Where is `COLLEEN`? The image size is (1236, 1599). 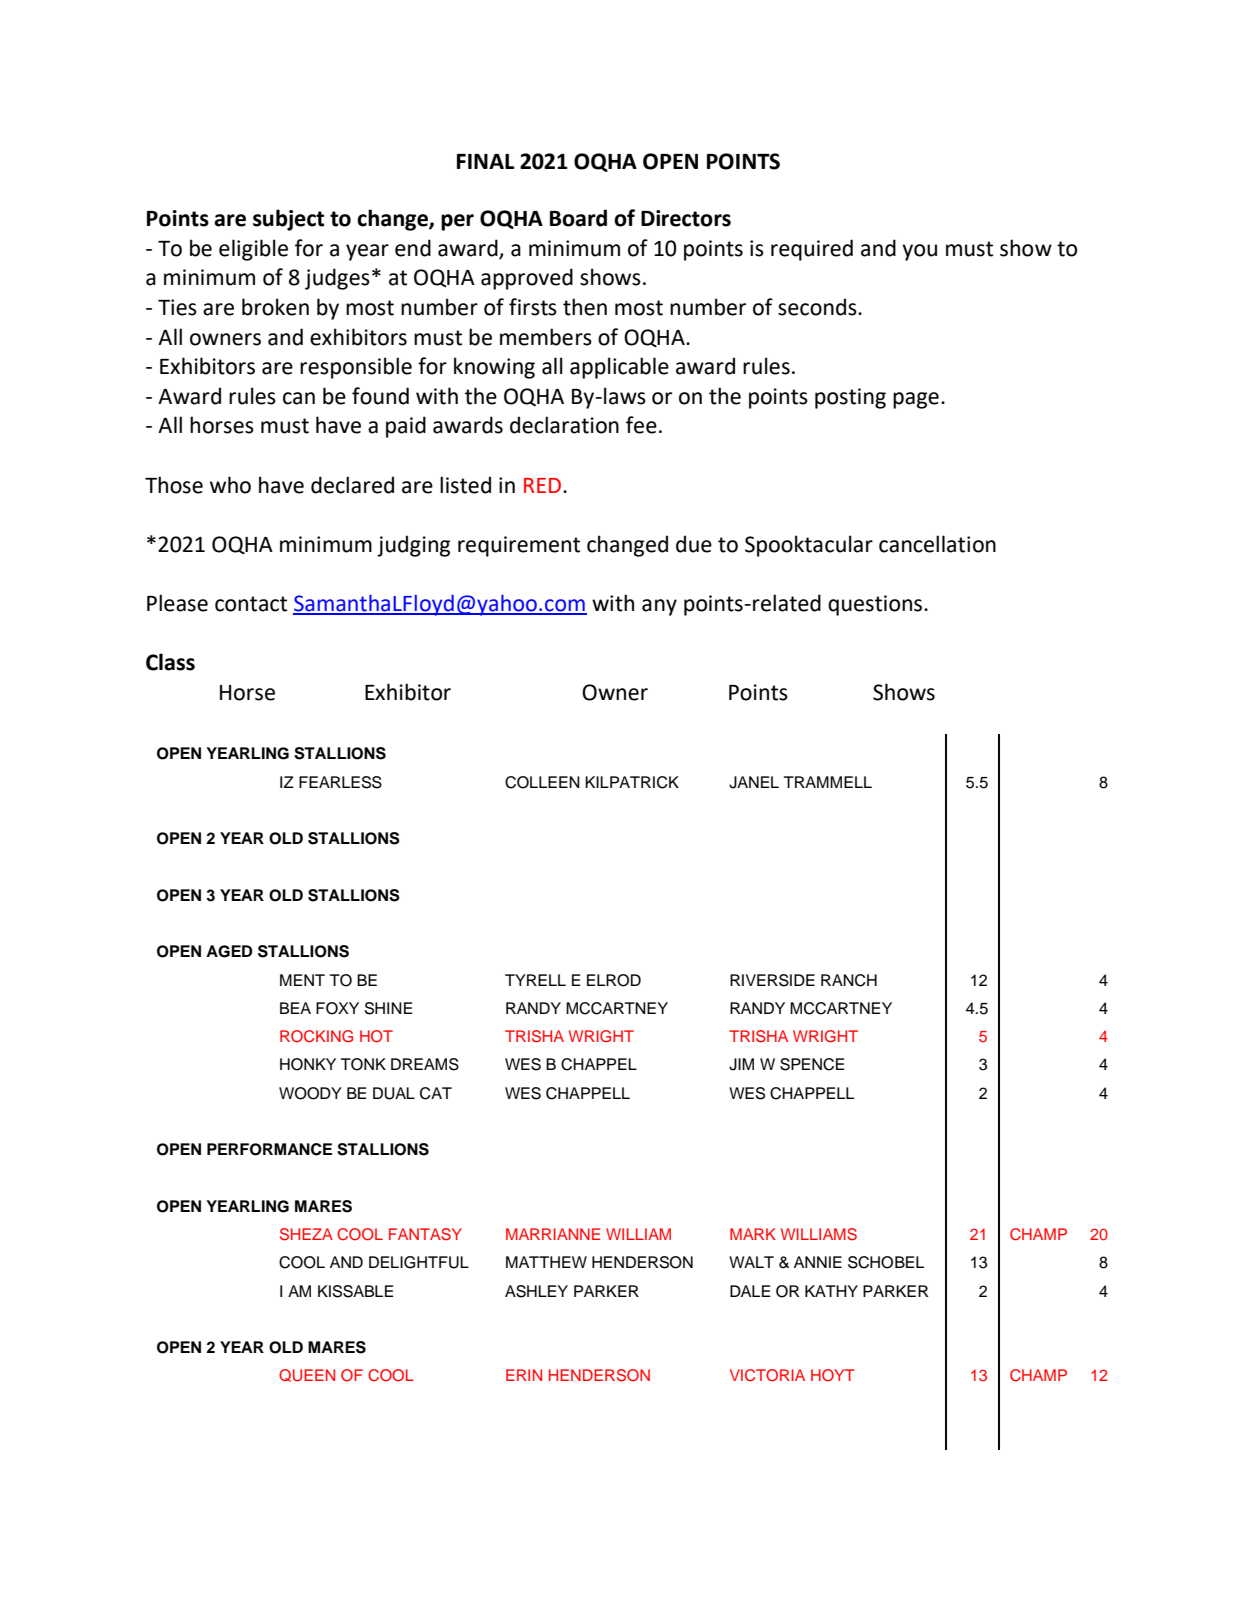 COLLEEN is located at coordinates (542, 782).
